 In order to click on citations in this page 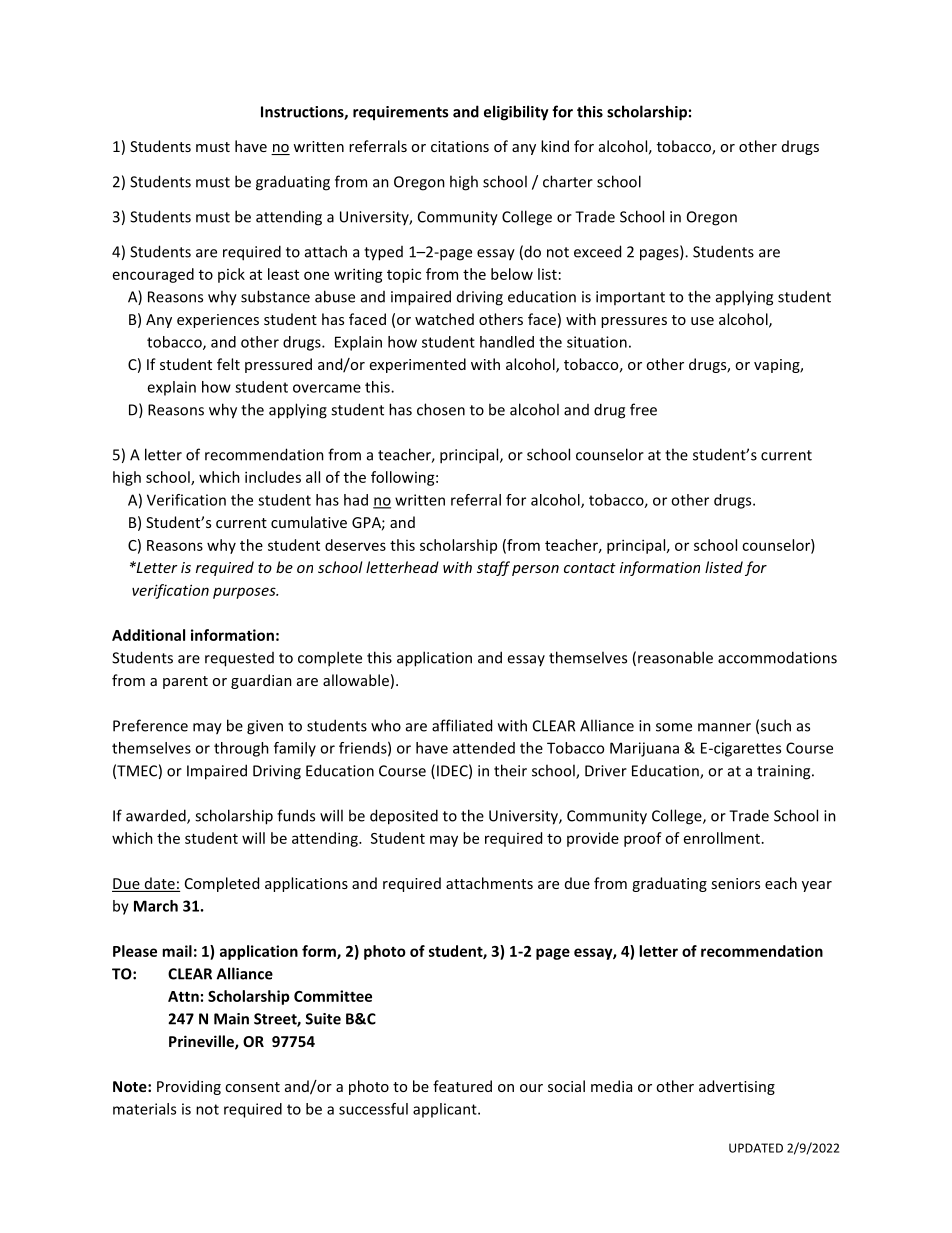, I will do `click(460, 146)`.
